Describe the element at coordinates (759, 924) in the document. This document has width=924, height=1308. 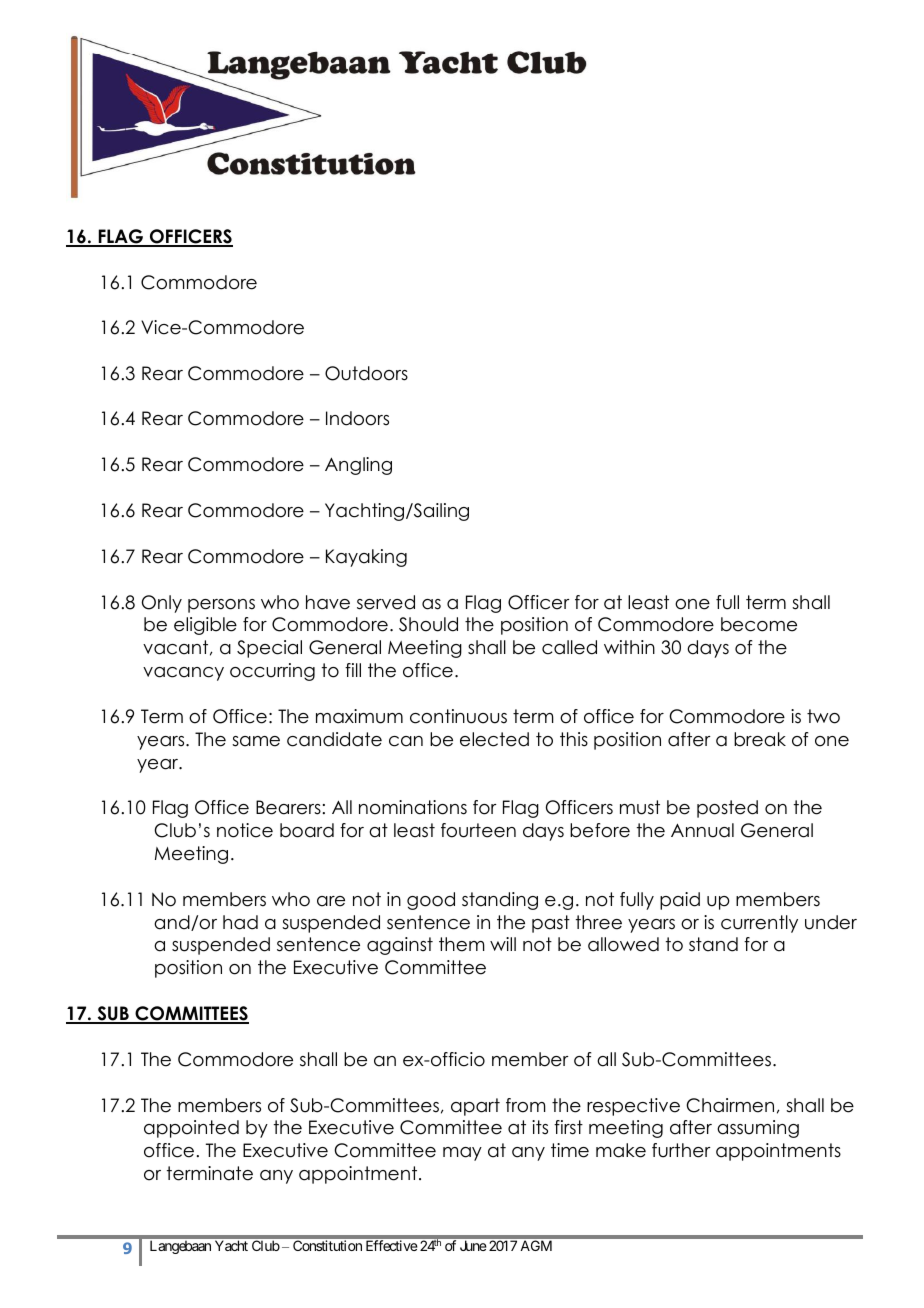
I see `currently` at that location.
